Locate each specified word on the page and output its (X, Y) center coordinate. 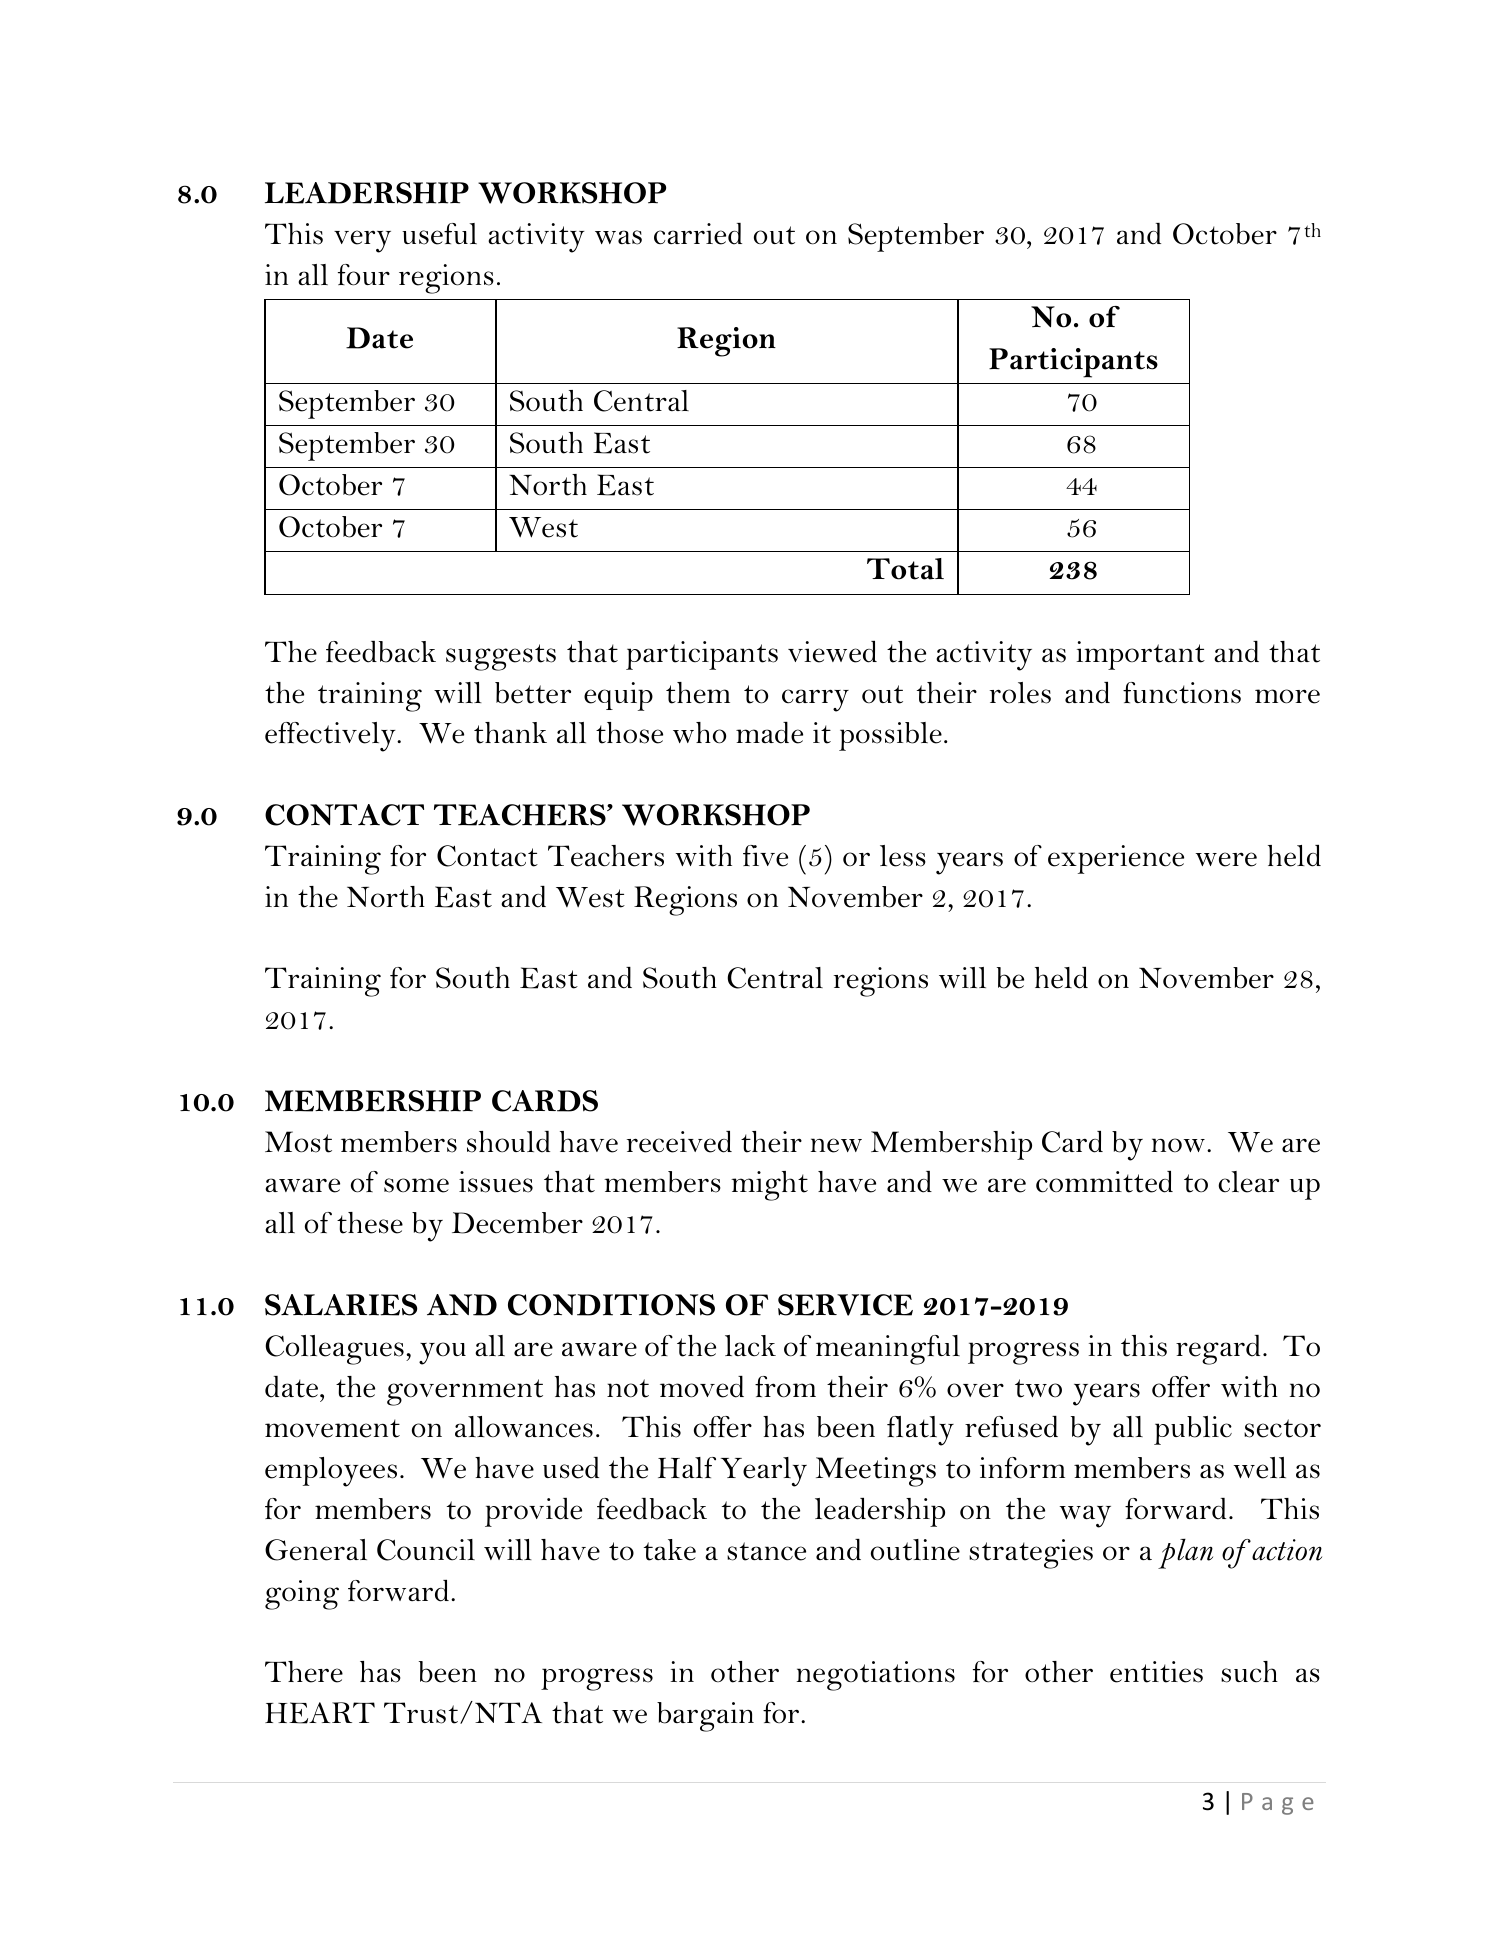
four (364, 275)
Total (905, 569)
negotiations (876, 1676)
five (765, 856)
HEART (320, 1713)
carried (698, 234)
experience (1116, 859)
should (508, 1142)
